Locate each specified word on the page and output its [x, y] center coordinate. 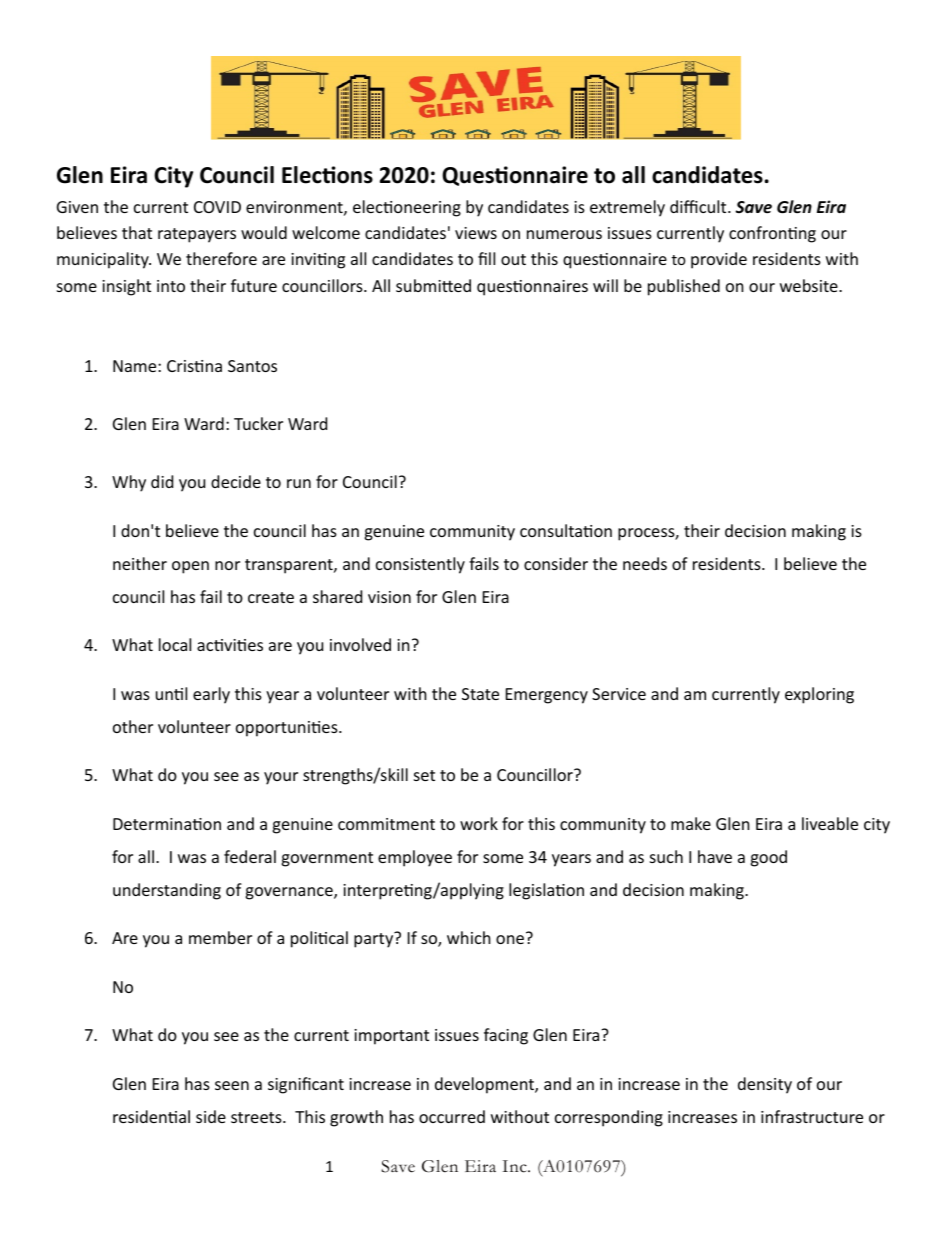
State [480, 694]
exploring [819, 695]
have [715, 856]
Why [129, 483]
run [299, 483]
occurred [452, 1116]
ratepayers [197, 235]
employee [415, 858]
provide [719, 260]
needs [645, 563]
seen [232, 1085]
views [476, 233]
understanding [167, 891]
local [175, 644]
